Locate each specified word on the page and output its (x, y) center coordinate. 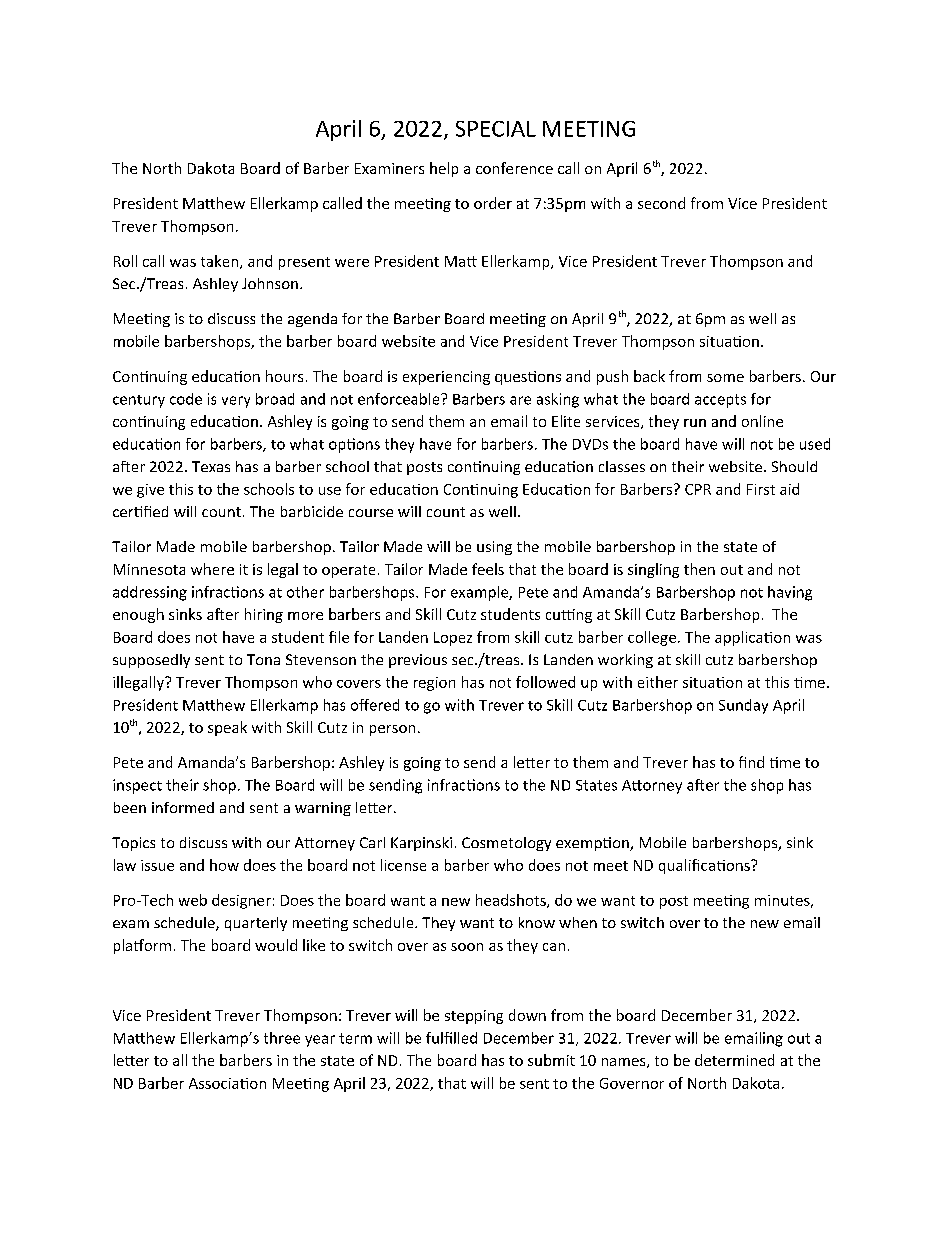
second (661, 203)
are (520, 400)
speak (227, 728)
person (392, 730)
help (444, 169)
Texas (211, 466)
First (761, 489)
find (751, 762)
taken (221, 262)
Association (227, 1083)
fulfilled (451, 1038)
